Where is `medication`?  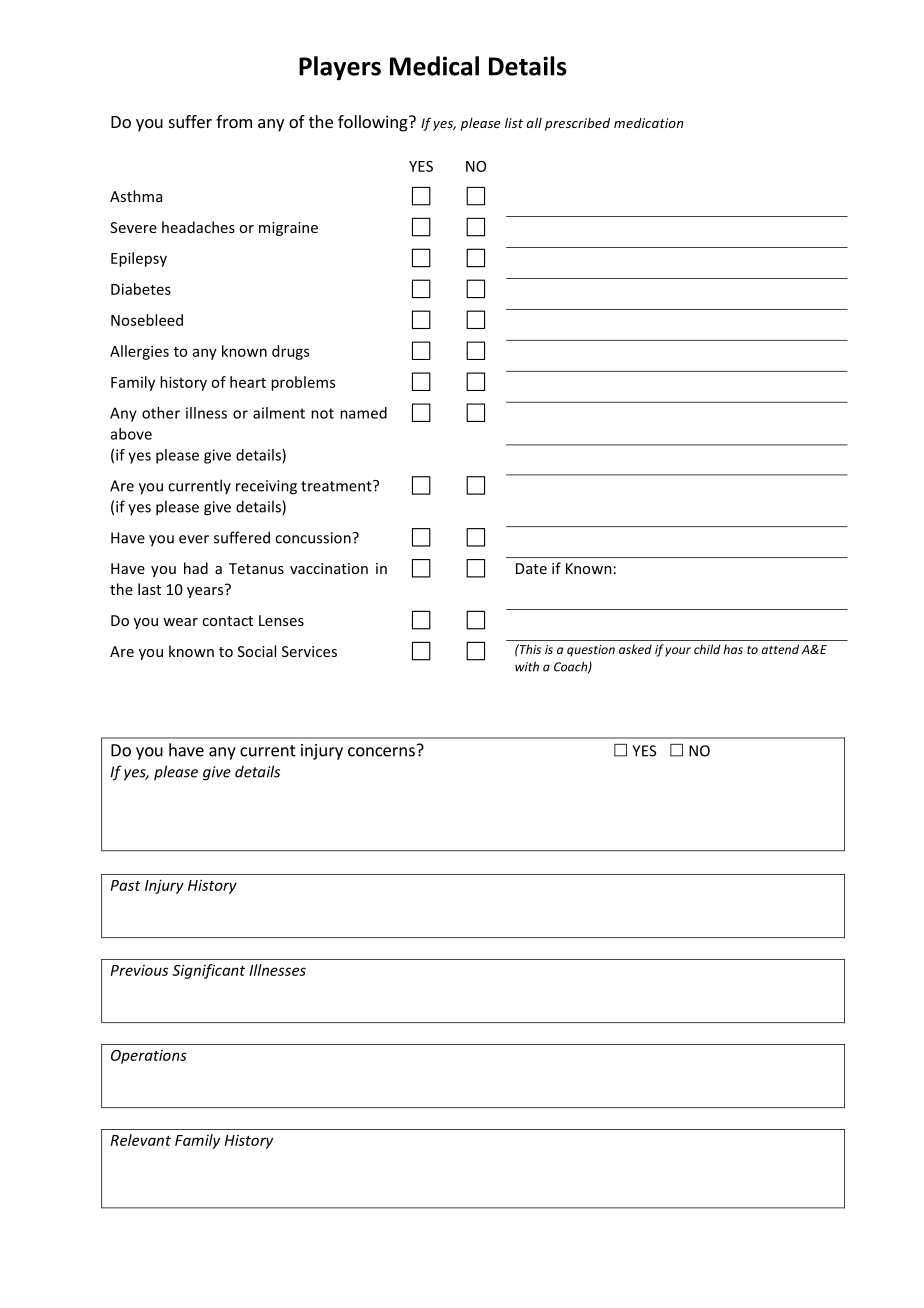 medication is located at coordinates (648, 123).
